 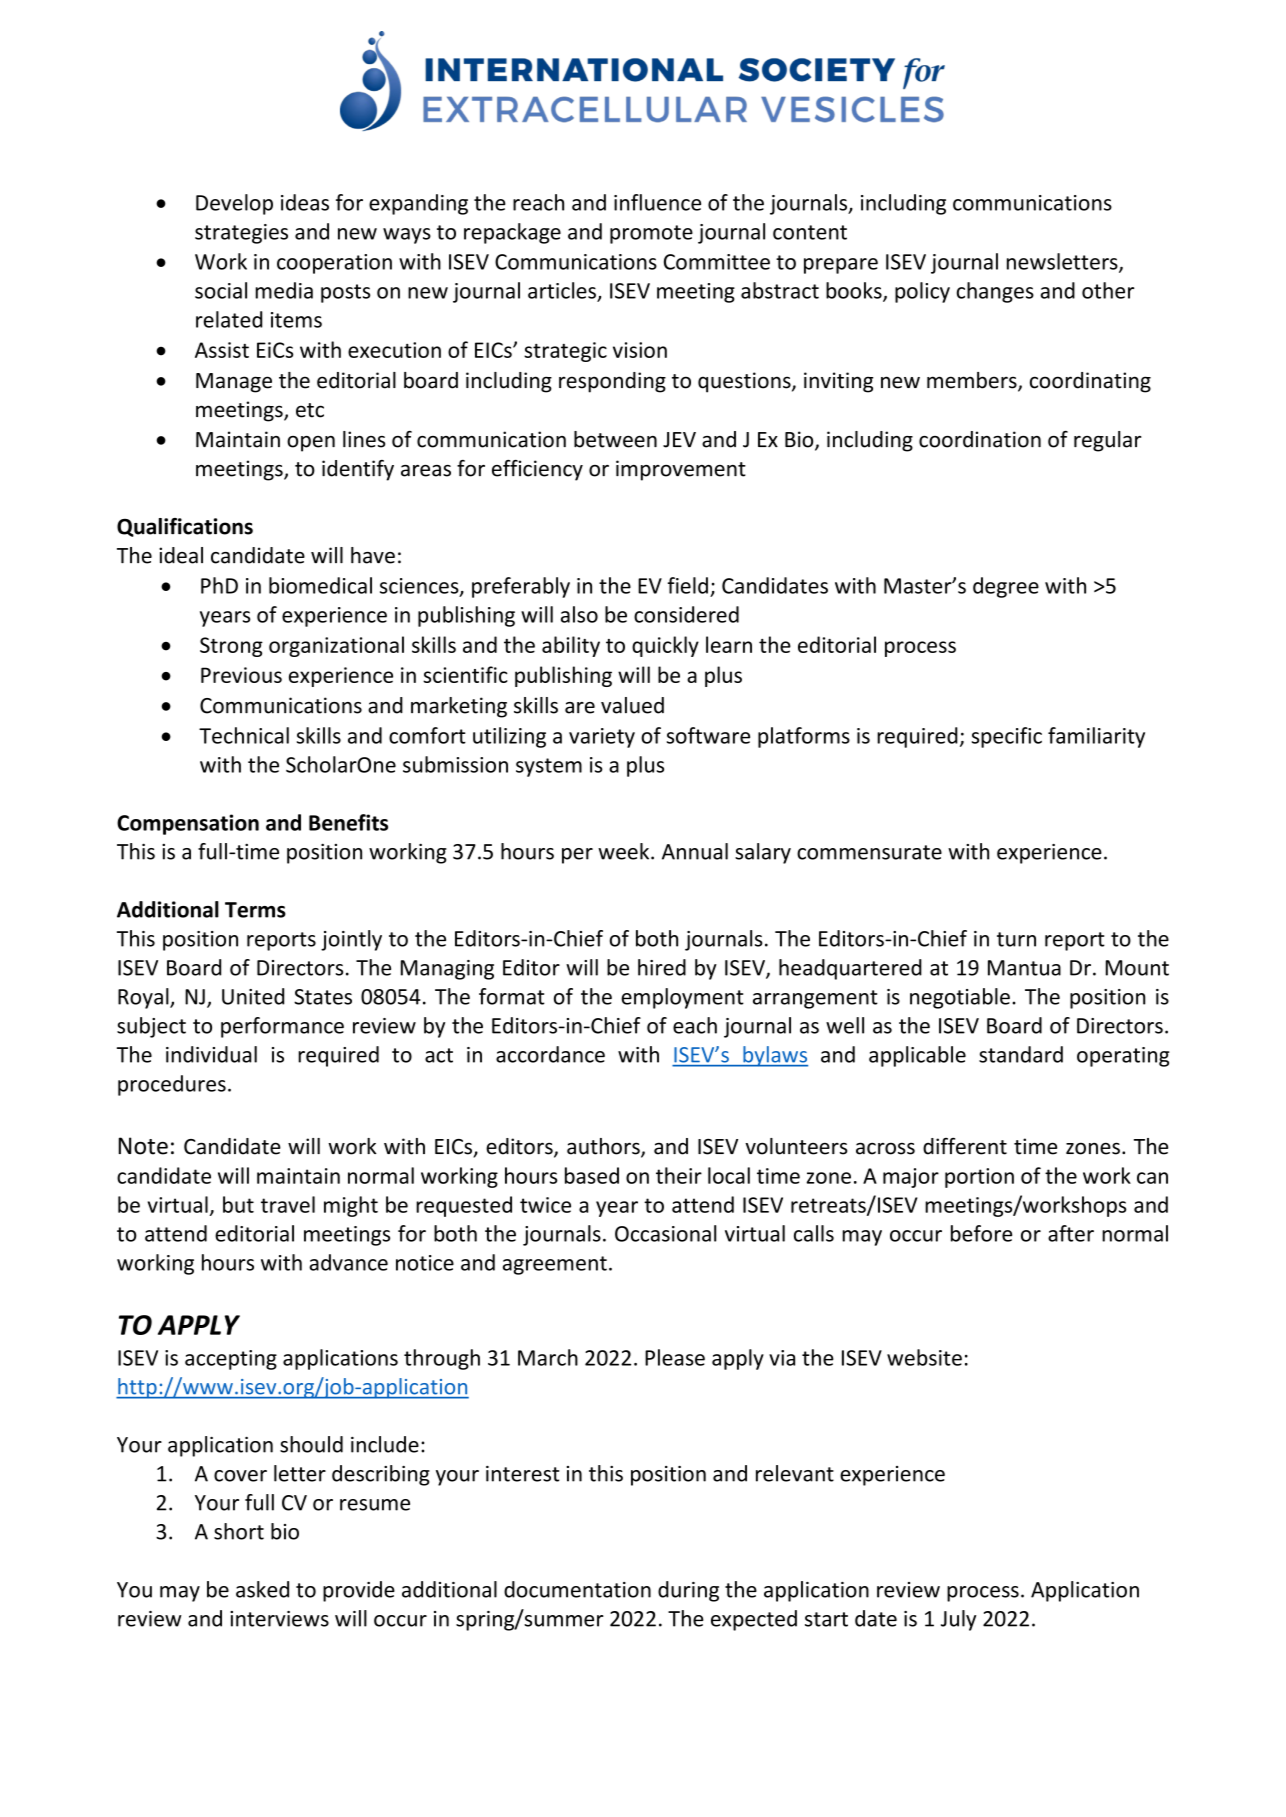 What do you see at coordinates (262, 1589) in the page?
I see `asked` at bounding box center [262, 1589].
